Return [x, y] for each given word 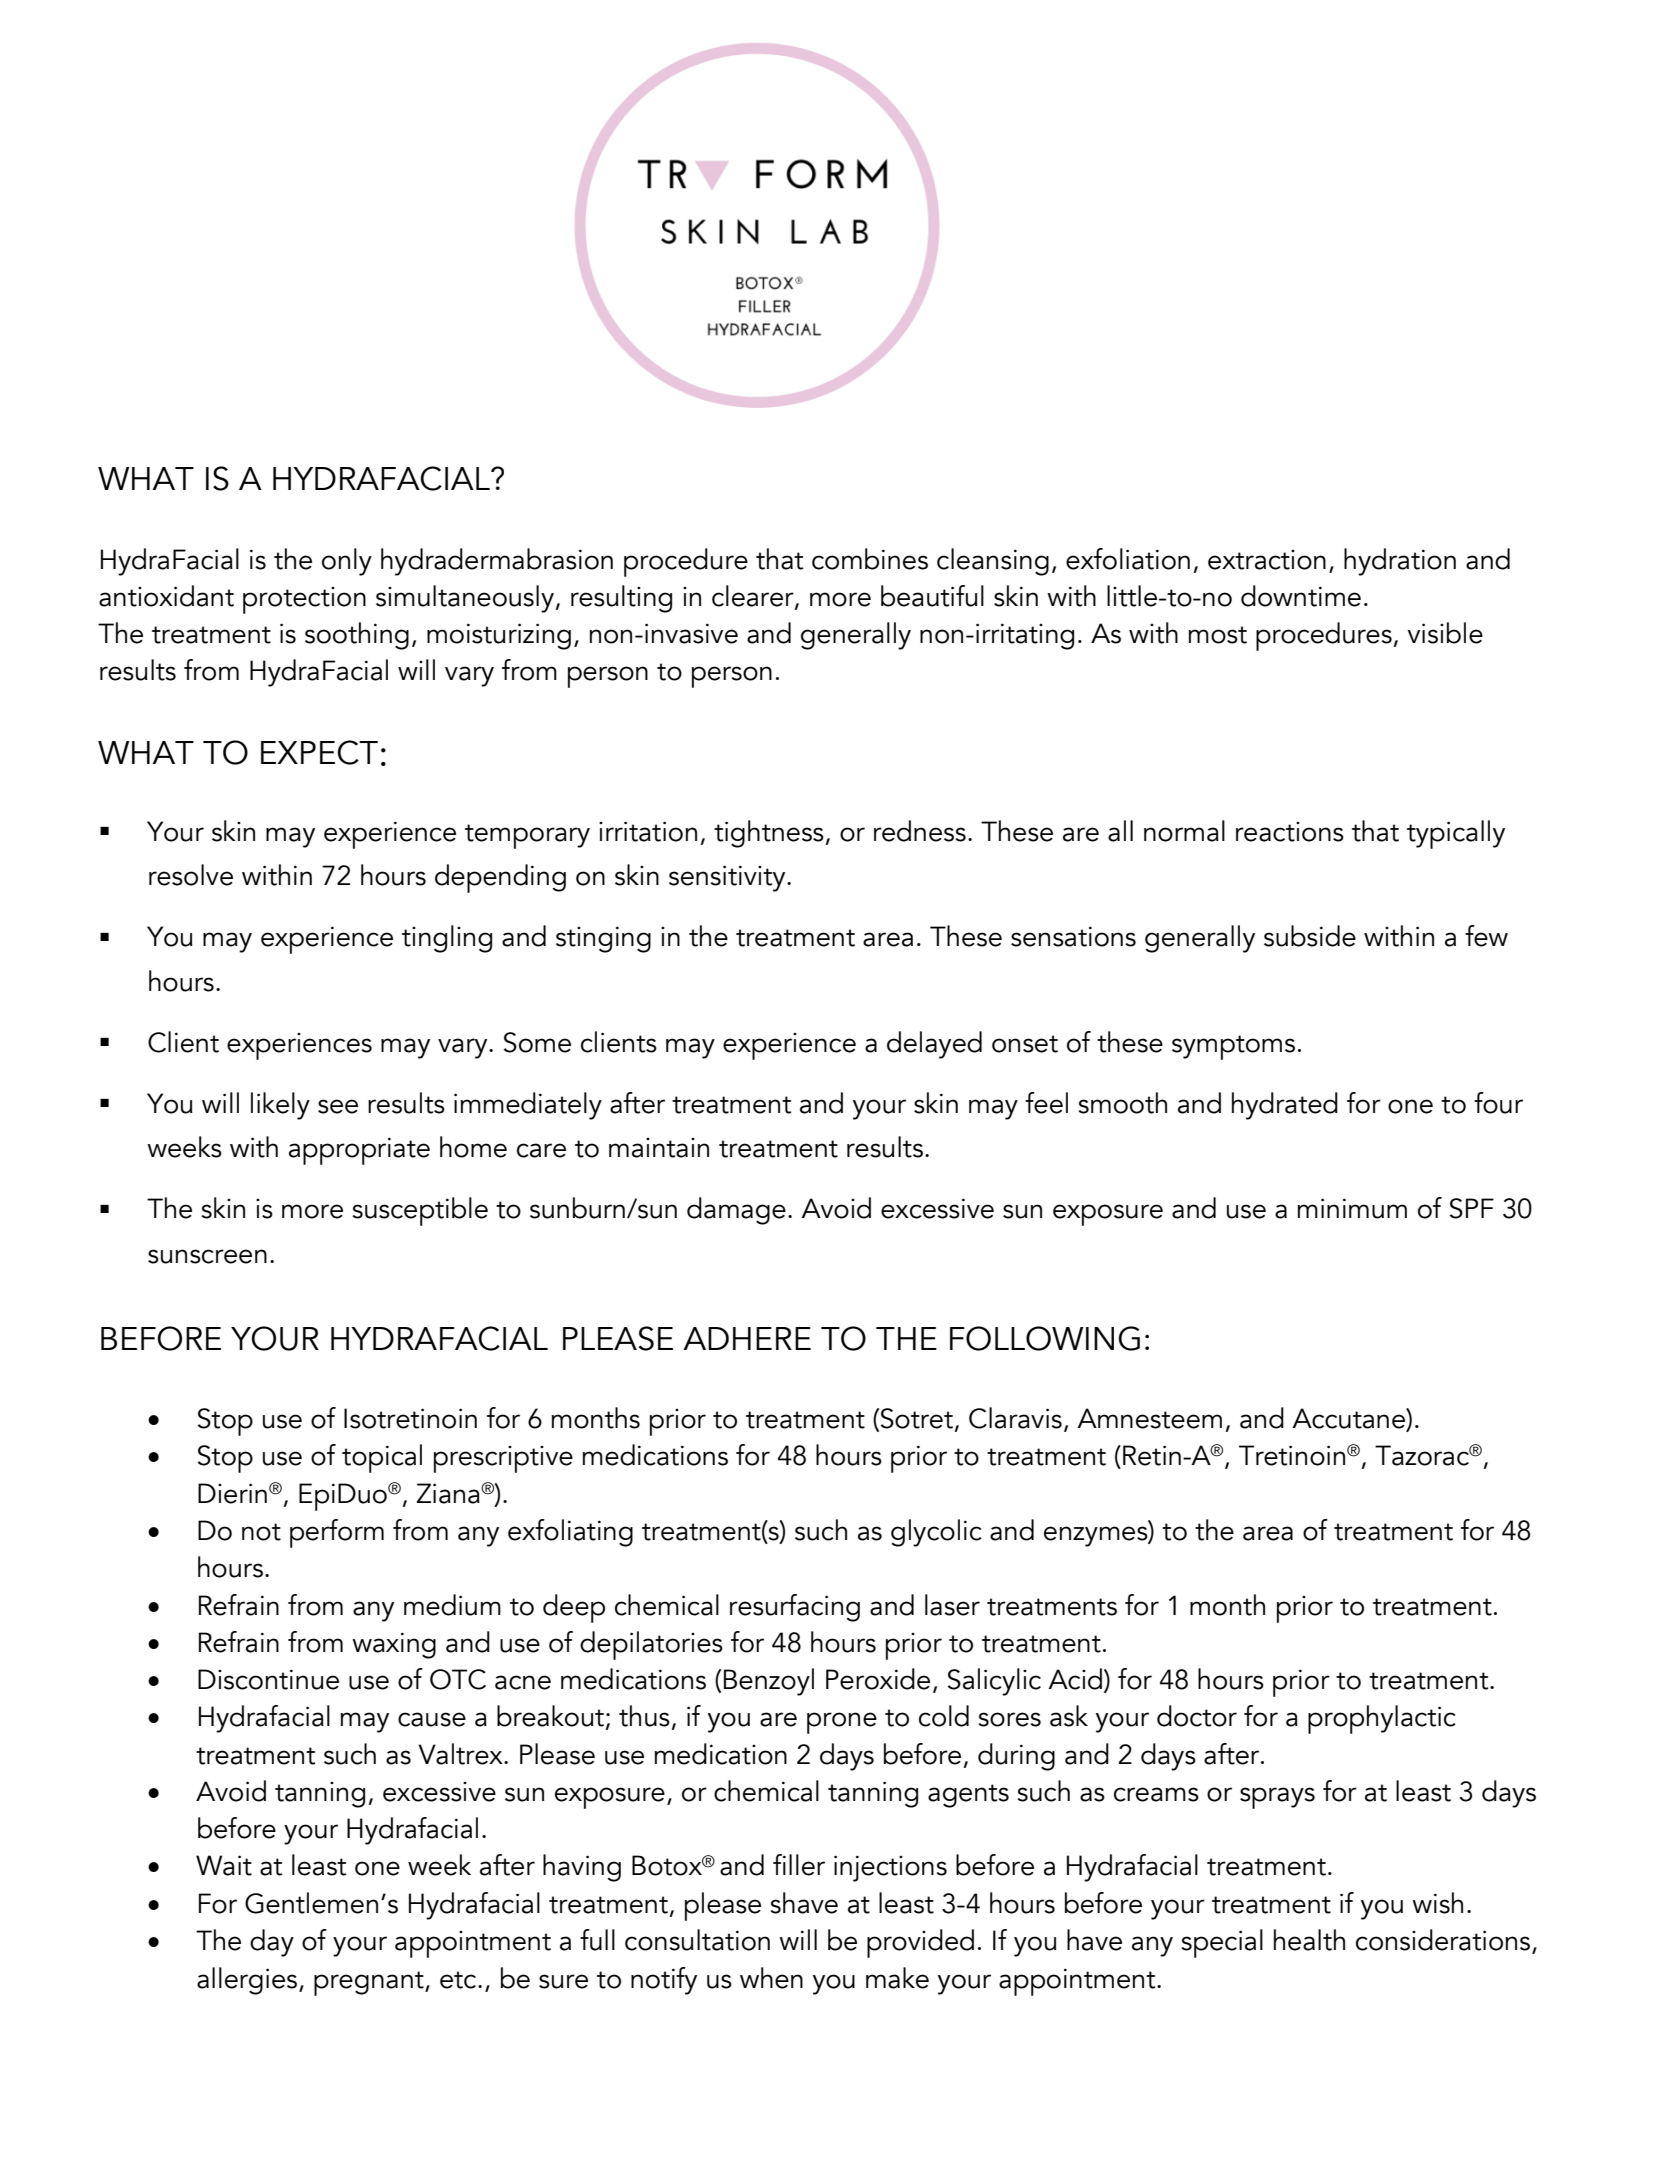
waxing [394, 1645]
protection [304, 600]
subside [1310, 936]
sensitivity [728, 878]
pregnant [370, 1983]
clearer [754, 597]
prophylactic [1382, 1719]
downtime [1301, 596]
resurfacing [795, 1608]
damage [736, 1211]
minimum [1352, 1208]
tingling [447, 939]
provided [920, 1943]
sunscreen [207, 1256]
